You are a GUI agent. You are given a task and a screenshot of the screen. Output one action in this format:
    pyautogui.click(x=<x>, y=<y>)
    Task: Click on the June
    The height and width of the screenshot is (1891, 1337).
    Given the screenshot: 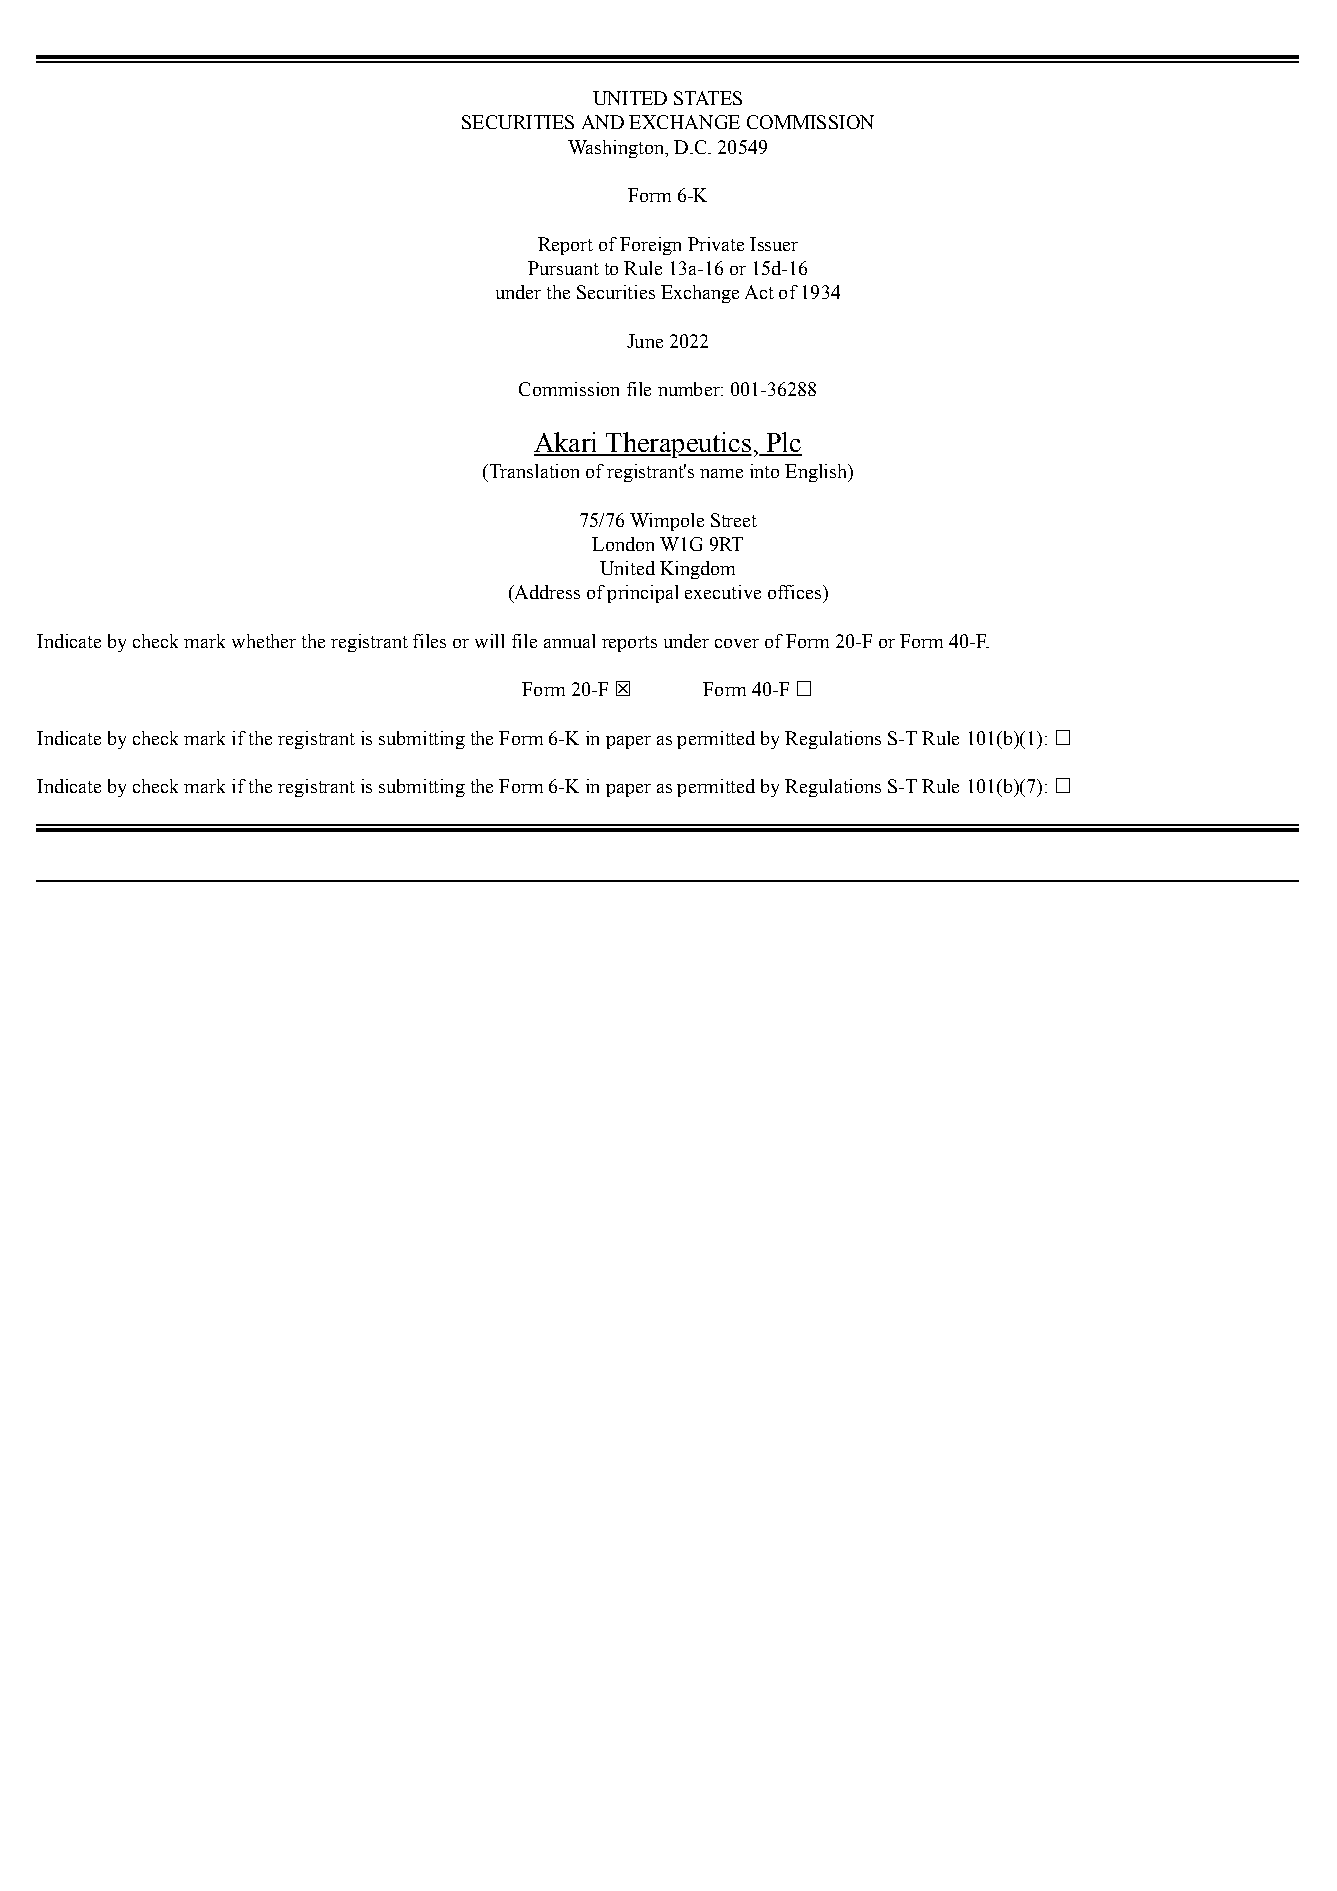 What is the action you would take?
    pyautogui.click(x=645, y=341)
